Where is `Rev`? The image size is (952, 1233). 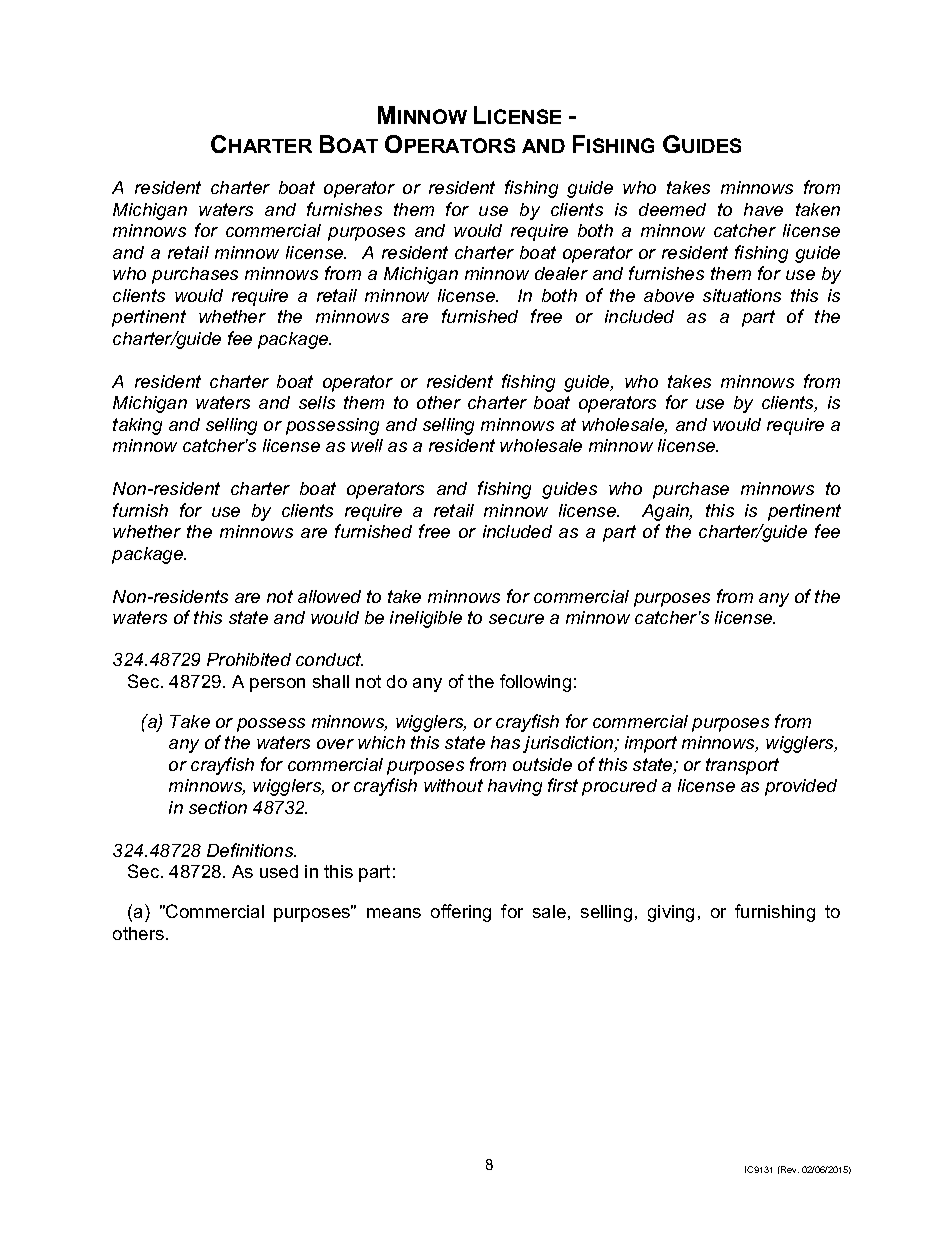 Rev is located at coordinates (789, 1169).
